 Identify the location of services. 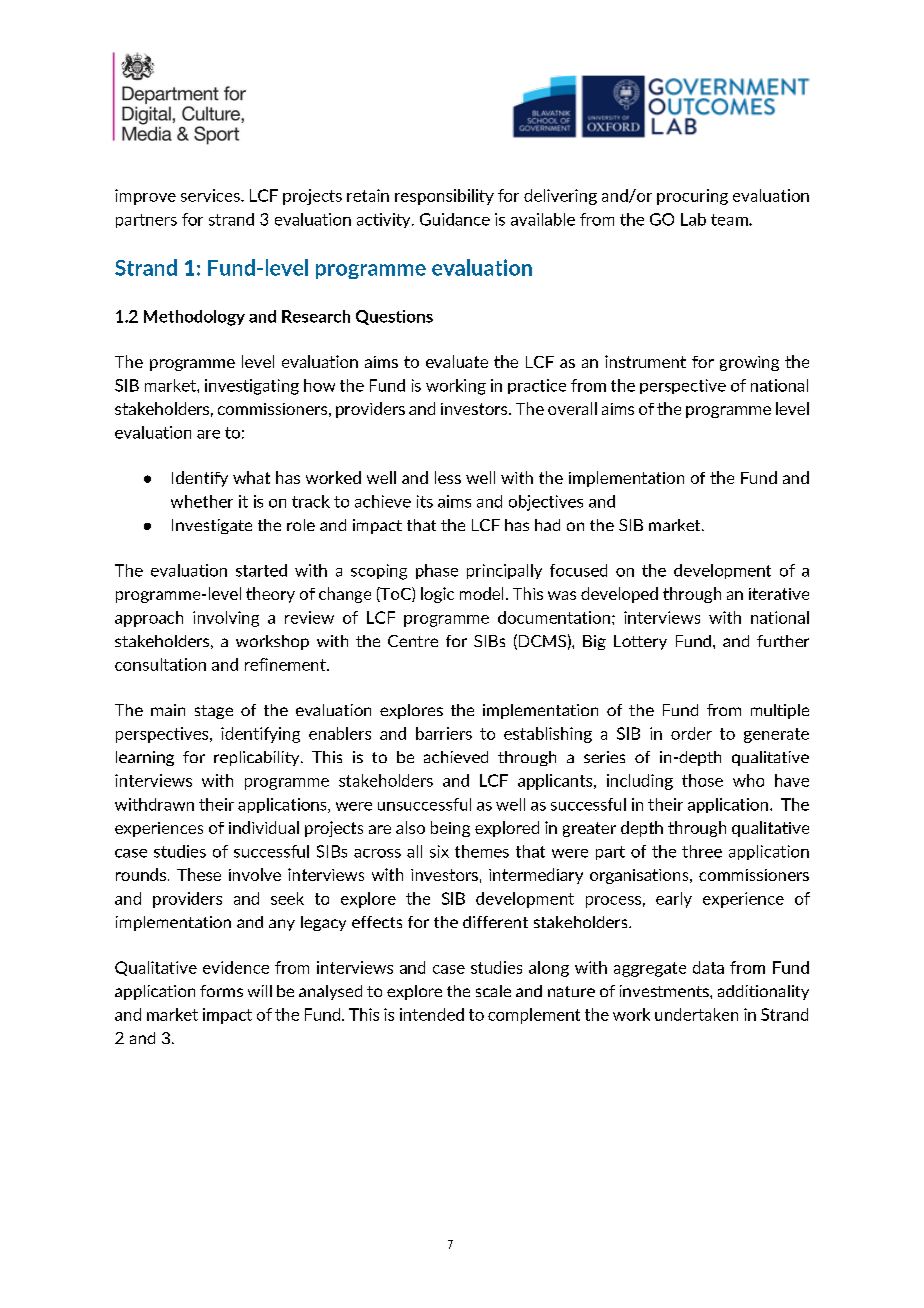
(211, 195).
